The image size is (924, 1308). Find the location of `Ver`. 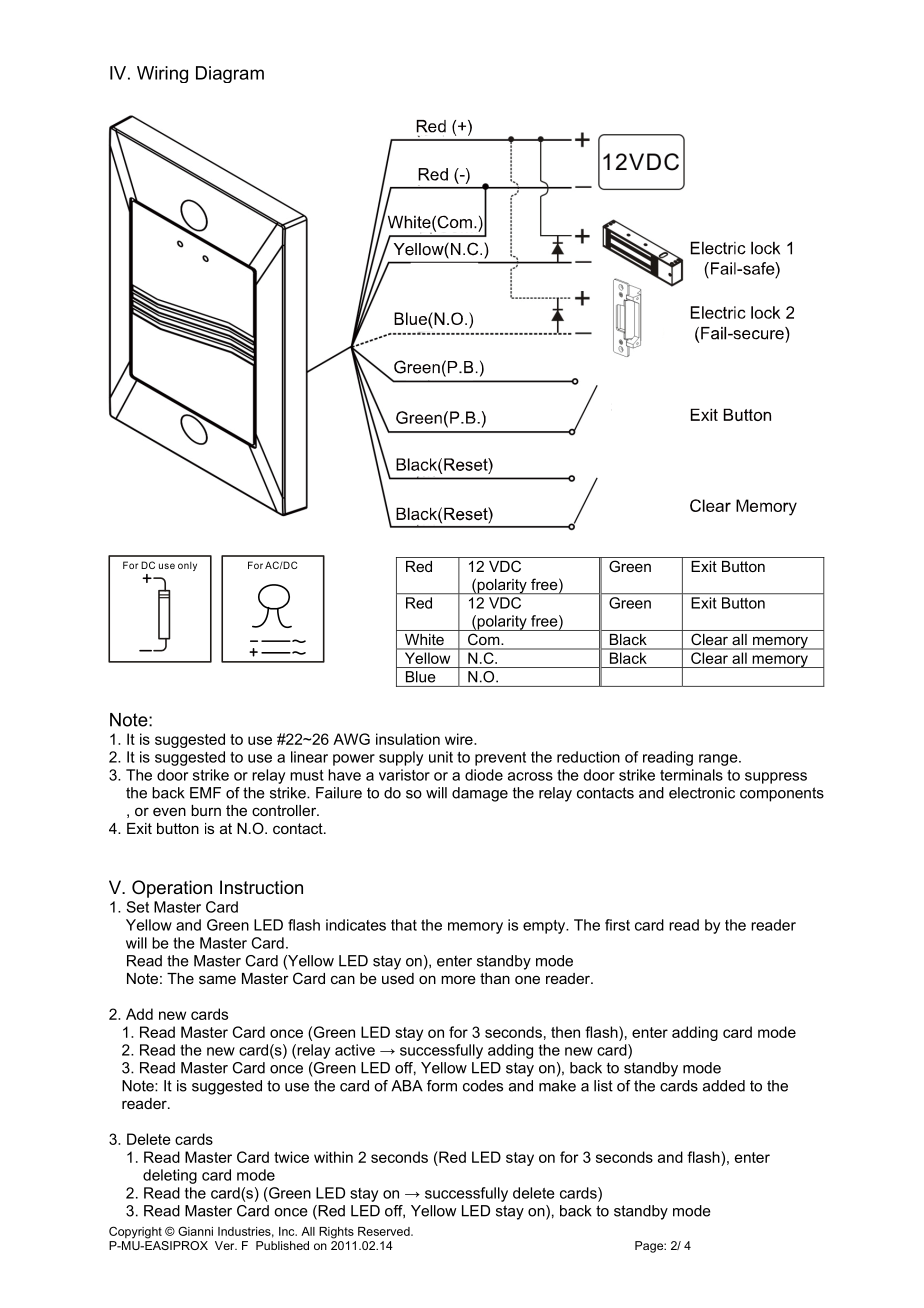

Ver is located at coordinates (226, 1245).
